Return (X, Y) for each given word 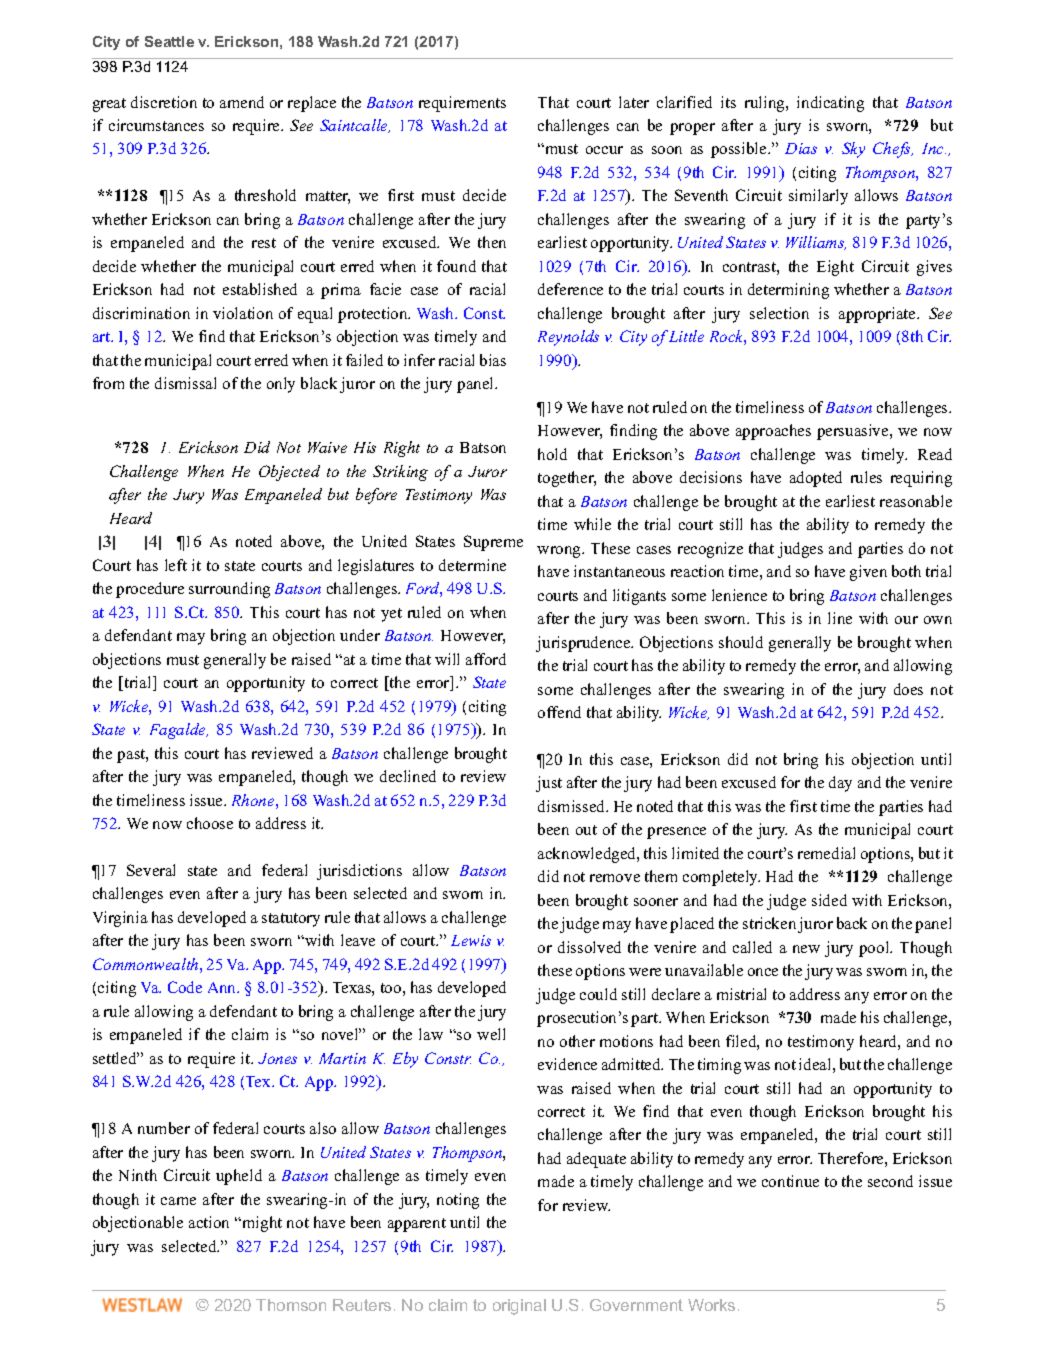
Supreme (493, 543)
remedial (826, 853)
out (586, 830)
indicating (830, 104)
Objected (289, 473)
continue (790, 1181)
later (634, 102)
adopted (816, 479)
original (519, 1307)
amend (242, 102)
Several (151, 870)
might (261, 1224)
